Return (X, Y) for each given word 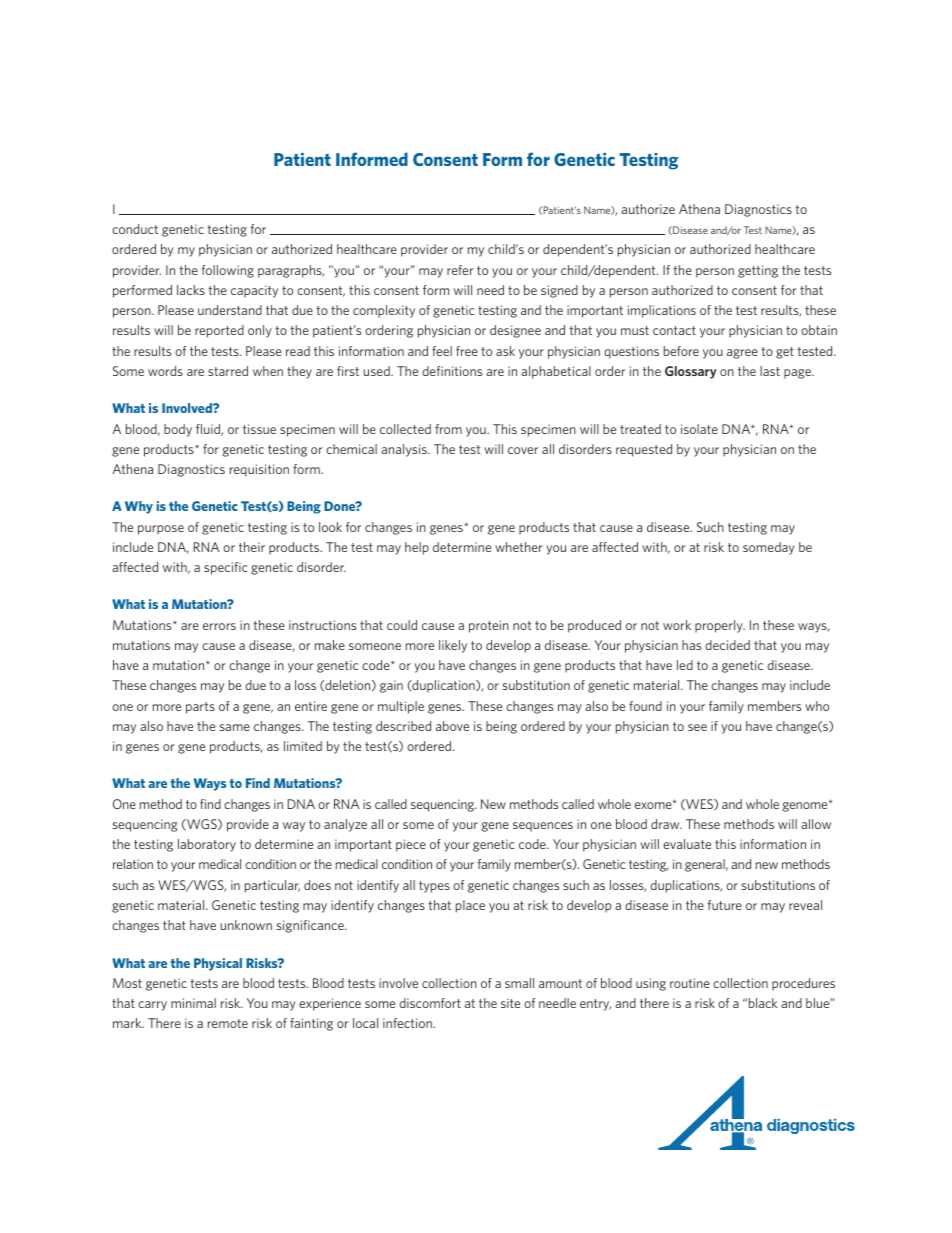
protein (489, 626)
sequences (543, 827)
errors (219, 626)
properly (720, 626)
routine (690, 983)
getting (758, 271)
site (510, 1003)
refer (460, 270)
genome (806, 806)
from (448, 429)
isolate (699, 429)
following (228, 271)
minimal (193, 1003)
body (178, 430)
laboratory (207, 845)
